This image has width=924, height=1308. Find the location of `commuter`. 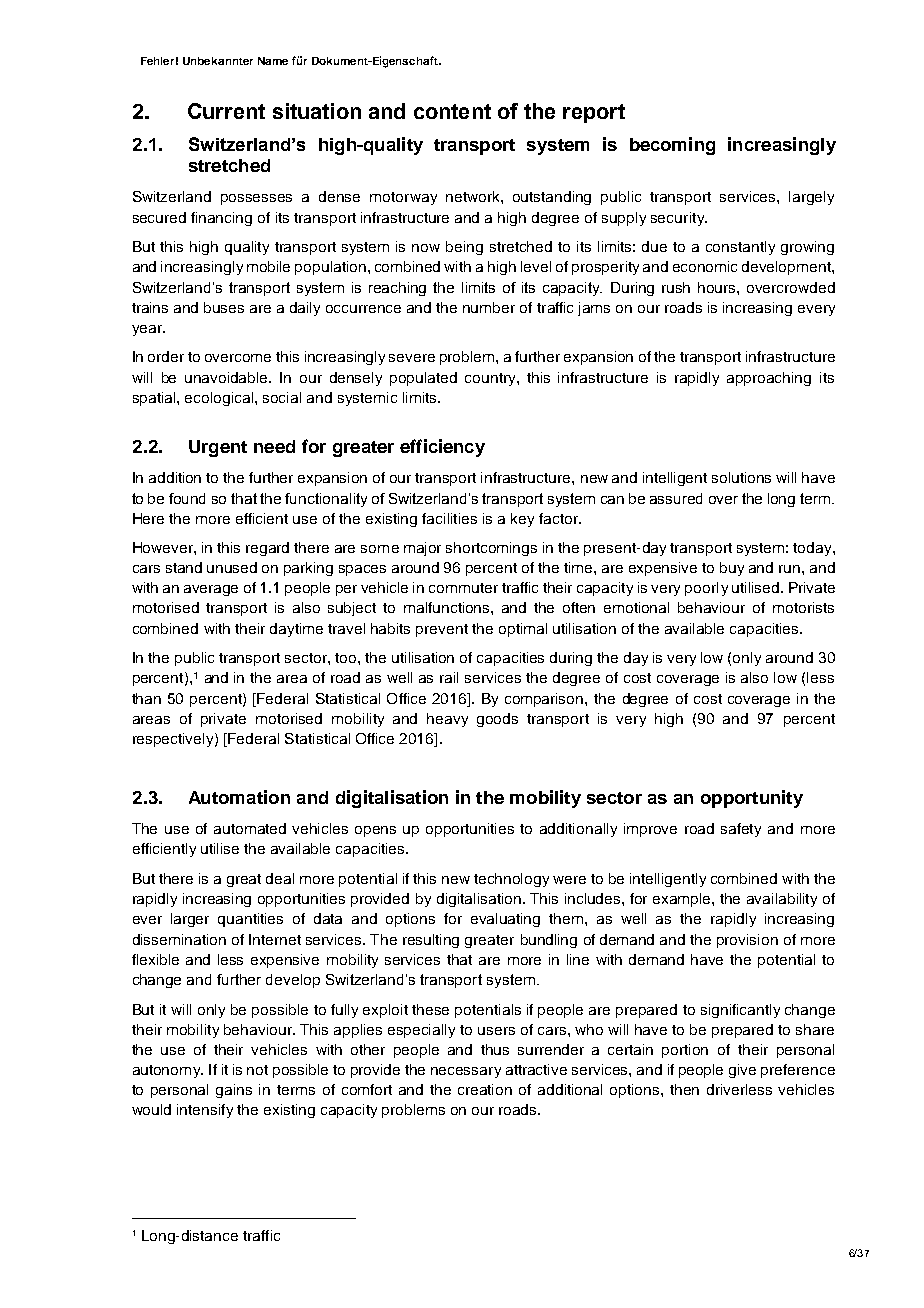

commuter is located at coordinates (463, 588).
